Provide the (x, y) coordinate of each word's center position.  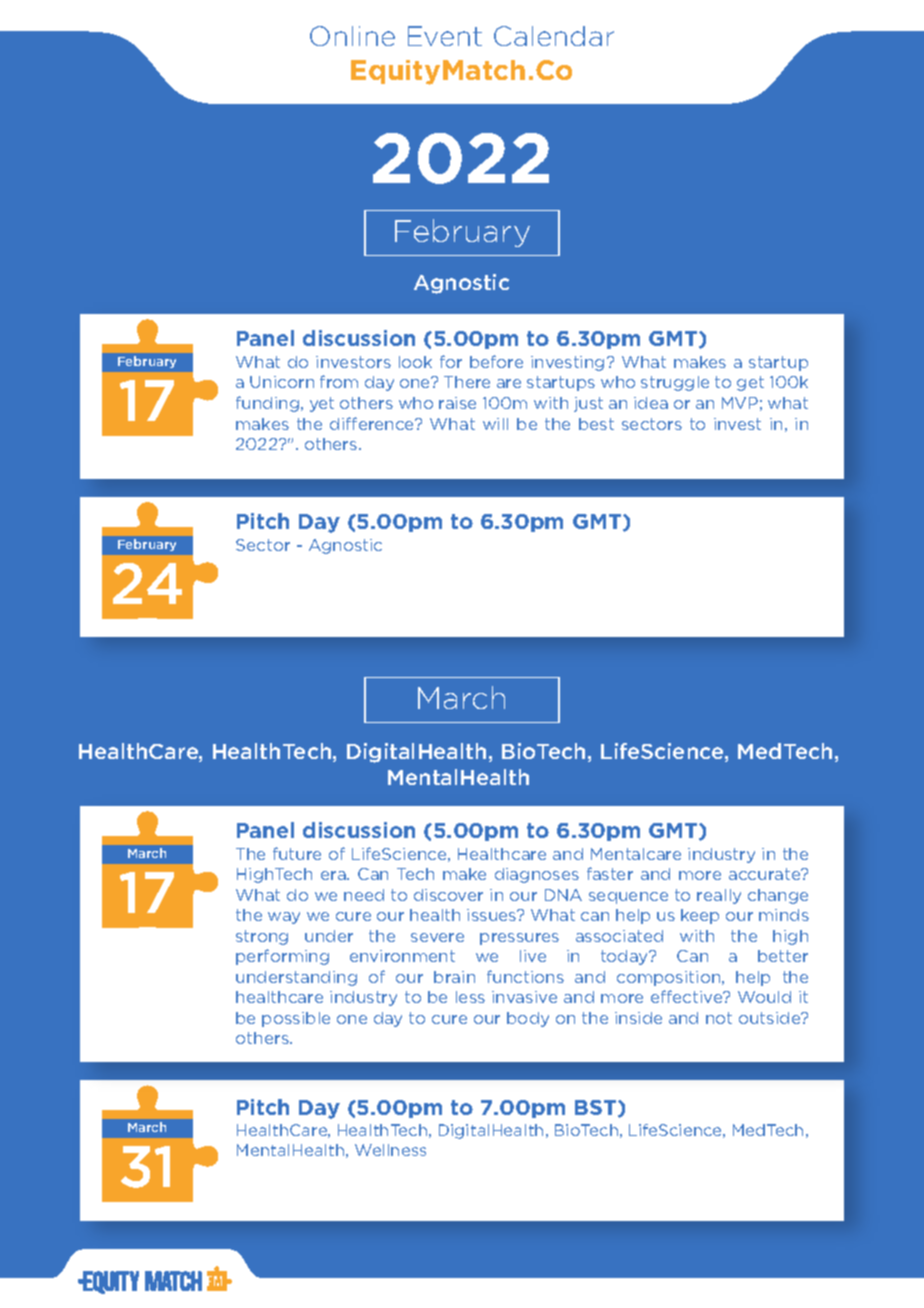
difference (373, 423)
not (719, 1018)
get (750, 383)
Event (445, 36)
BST (597, 1108)
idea (651, 403)
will (495, 424)
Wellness (390, 1150)
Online (352, 36)
